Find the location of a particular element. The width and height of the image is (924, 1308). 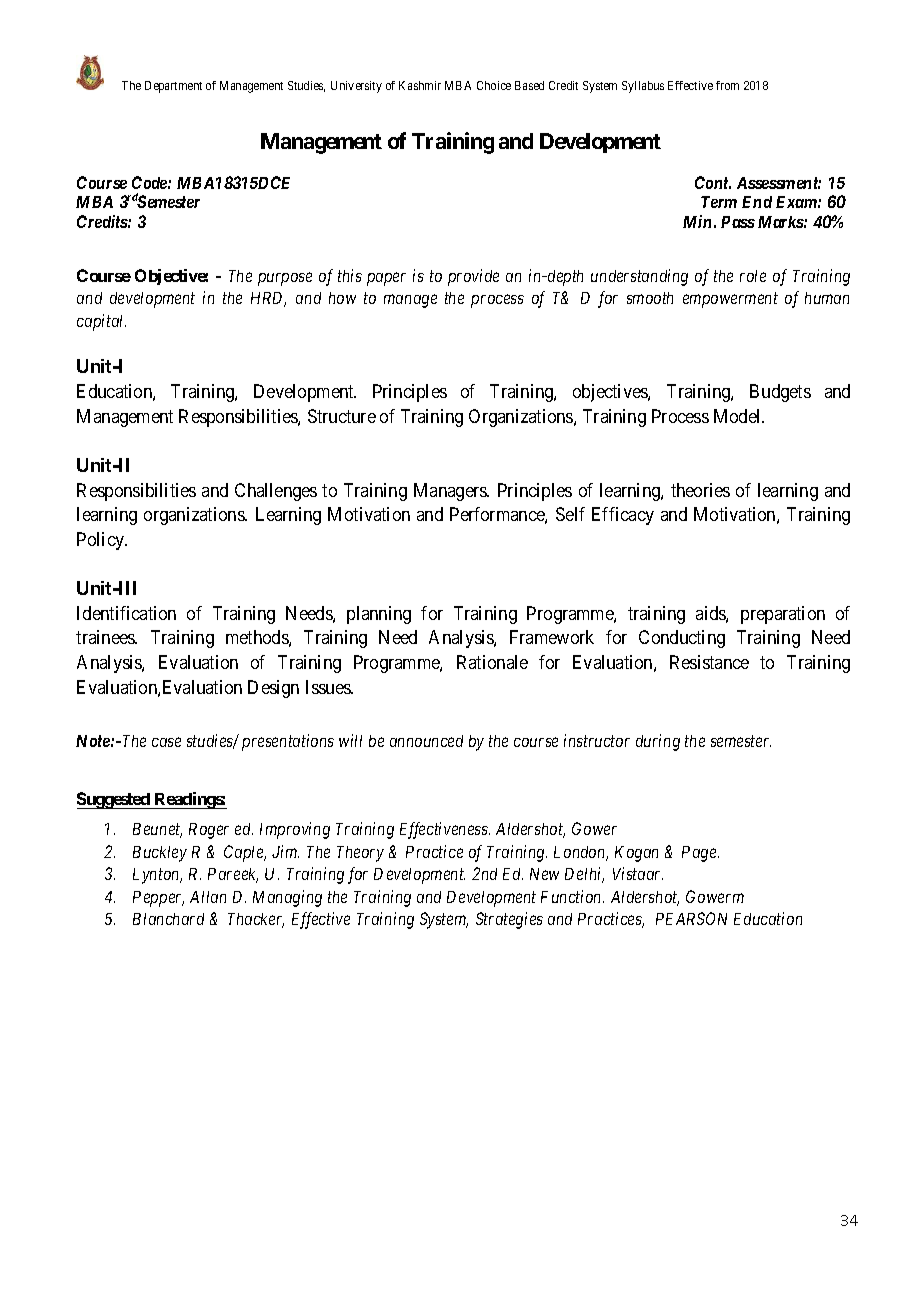

Allan is located at coordinates (208, 897).
